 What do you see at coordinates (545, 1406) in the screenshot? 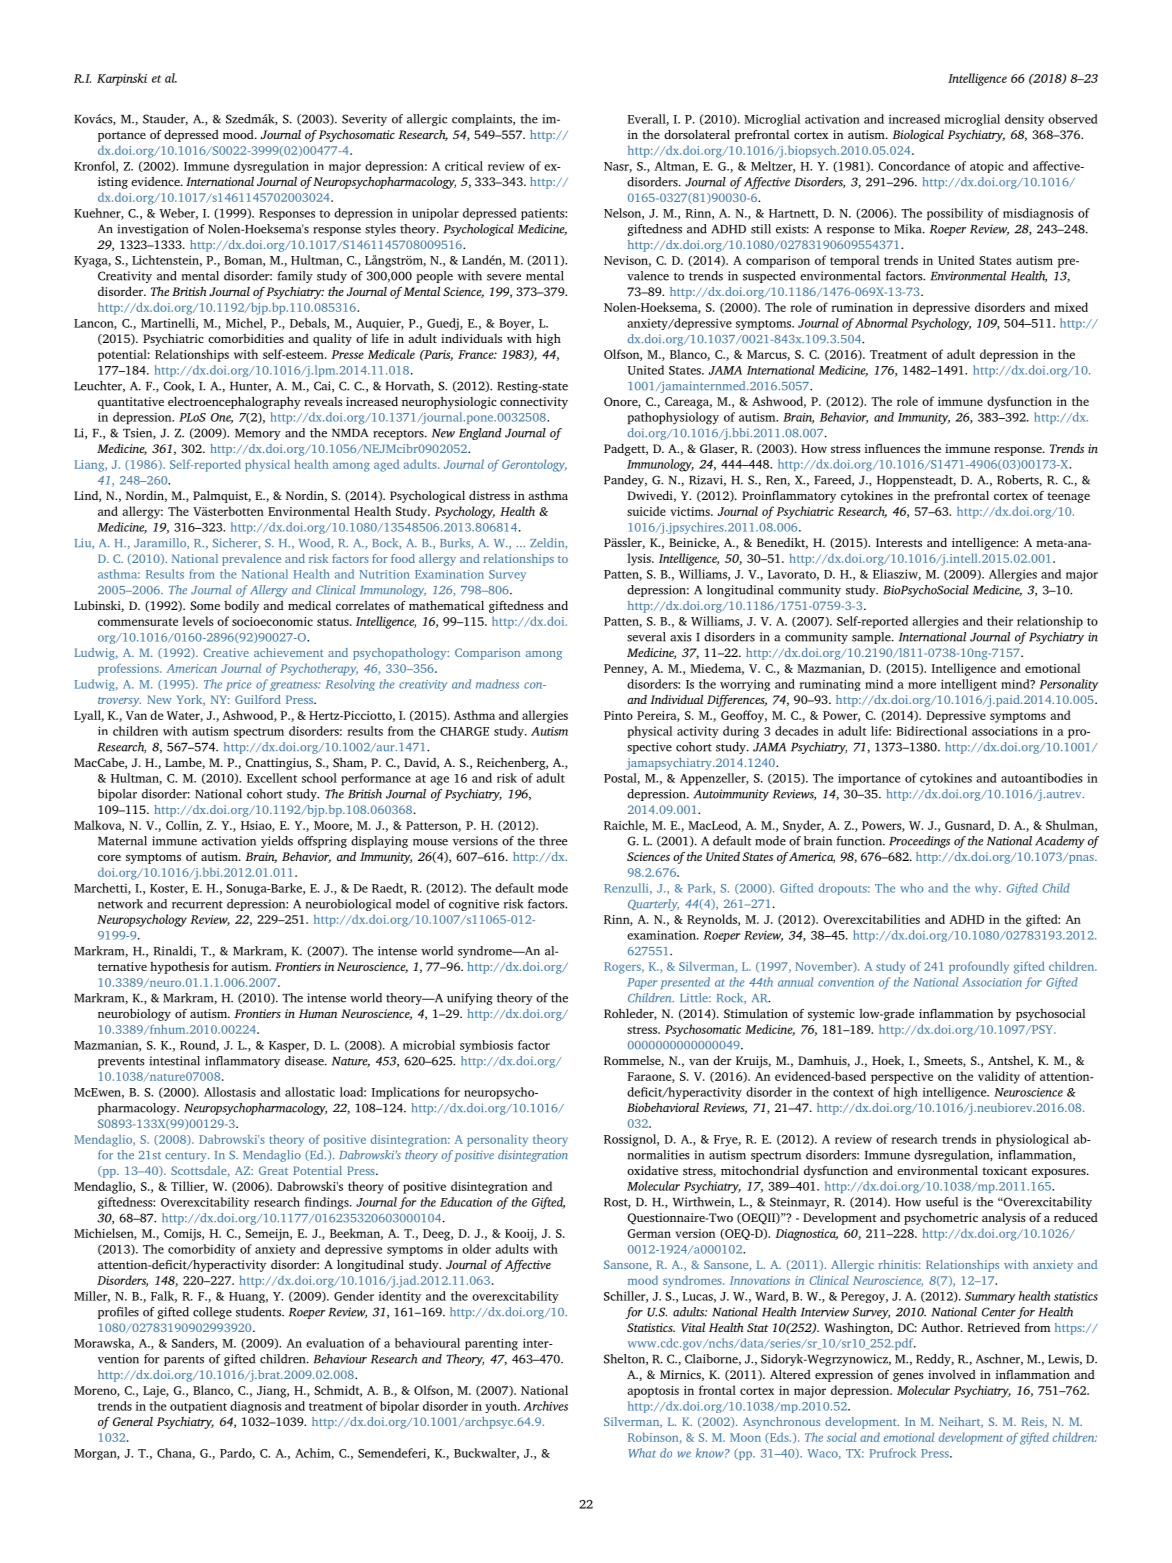
I see `Archives` at bounding box center [545, 1406].
